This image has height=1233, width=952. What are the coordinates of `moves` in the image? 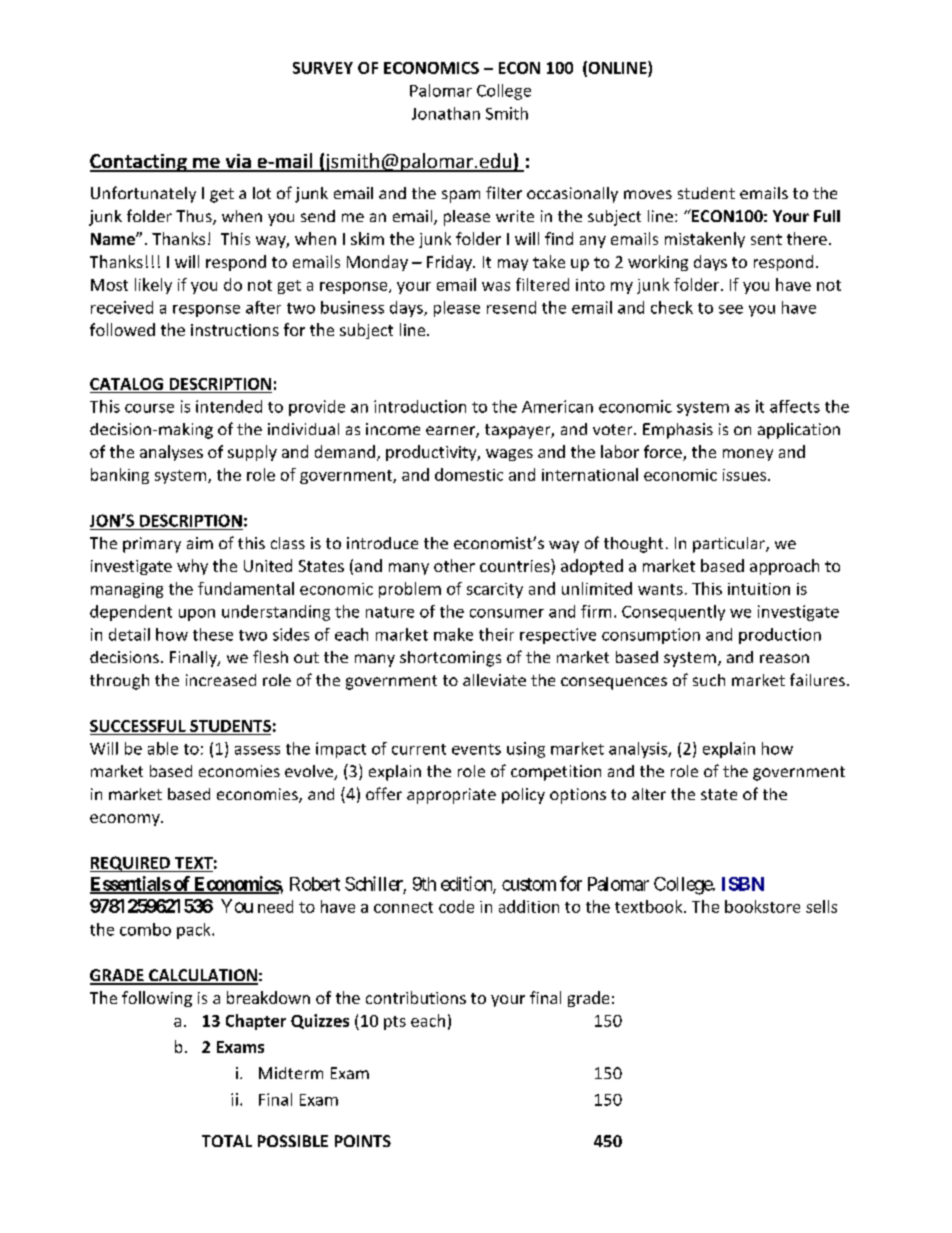 It's located at (648, 194).
